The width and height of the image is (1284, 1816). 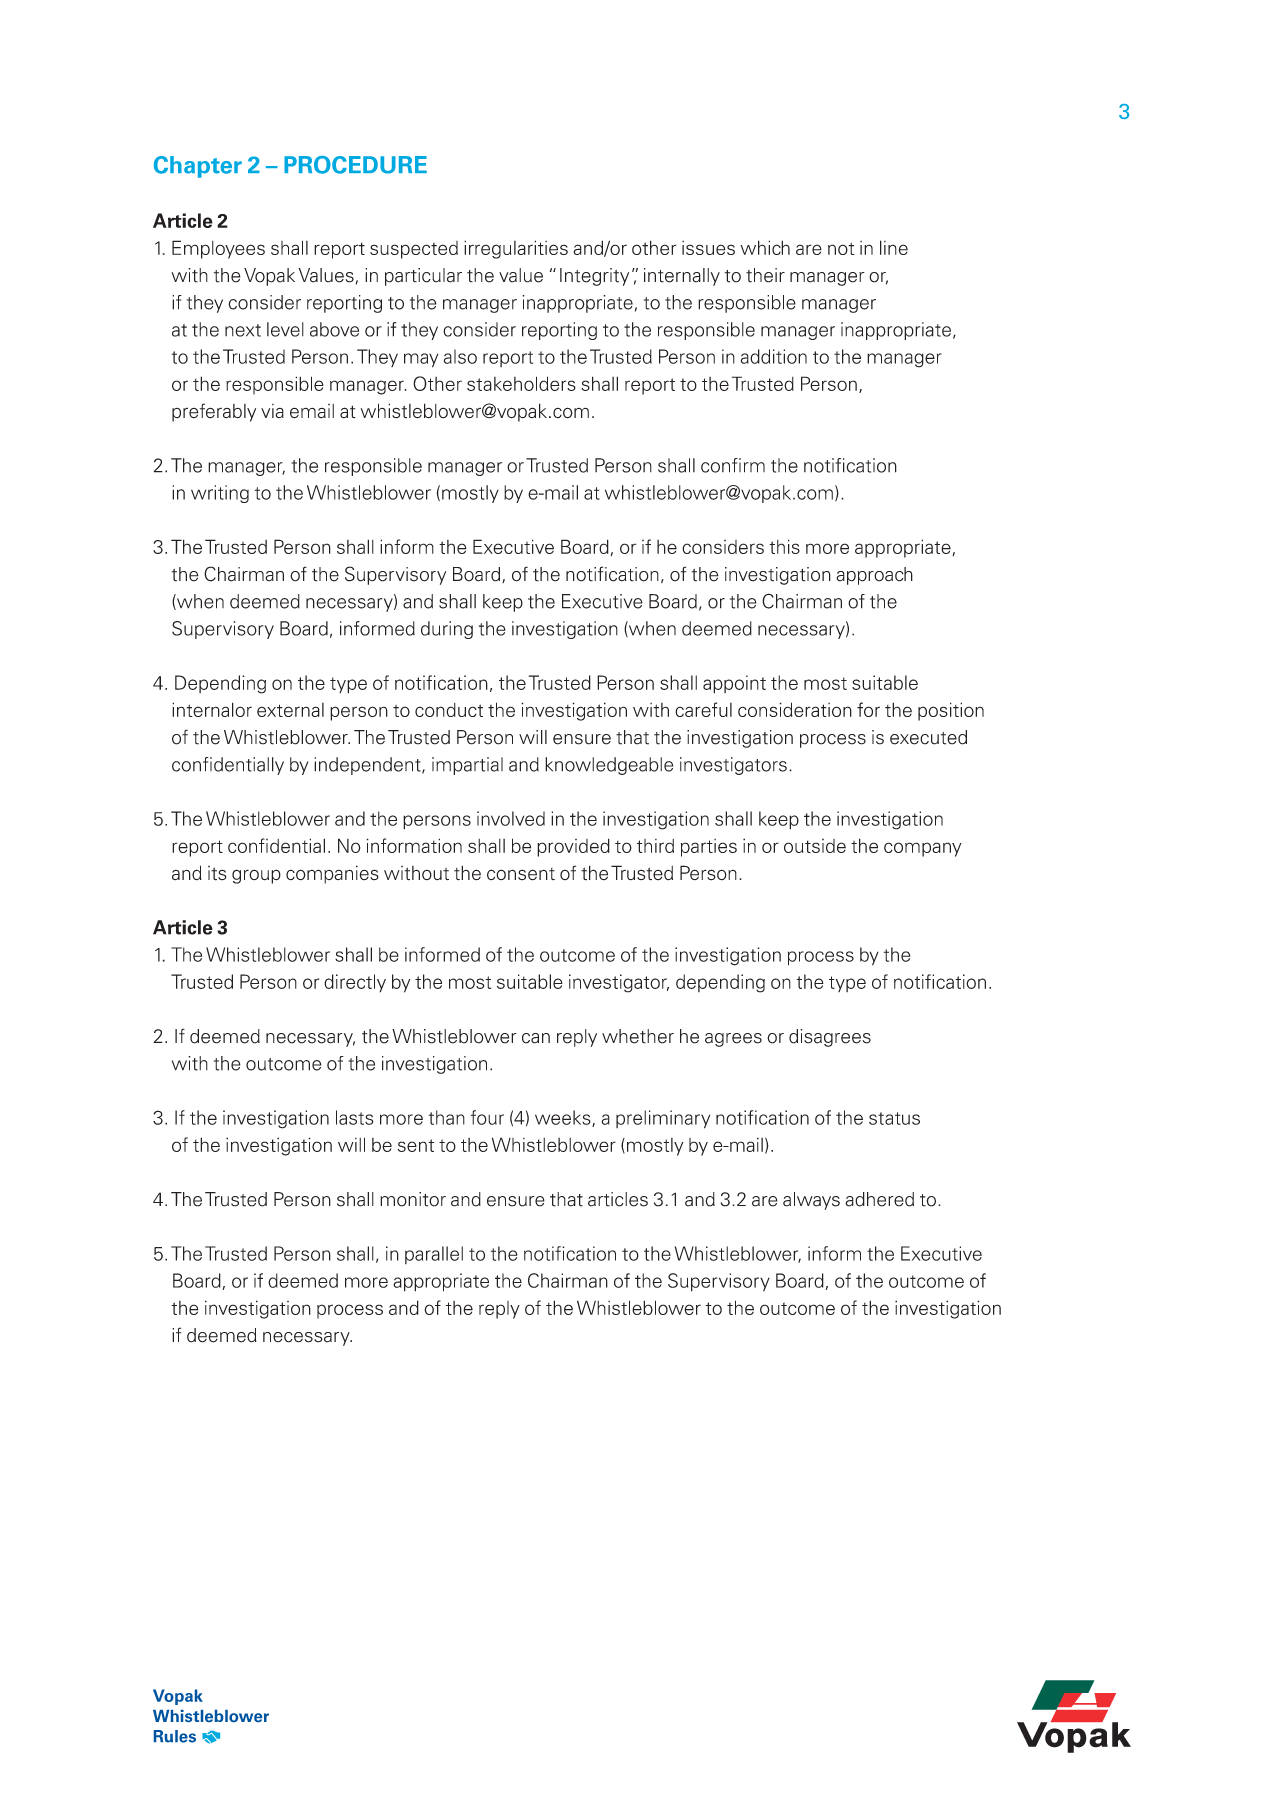 I want to click on monitor, so click(x=413, y=1199).
